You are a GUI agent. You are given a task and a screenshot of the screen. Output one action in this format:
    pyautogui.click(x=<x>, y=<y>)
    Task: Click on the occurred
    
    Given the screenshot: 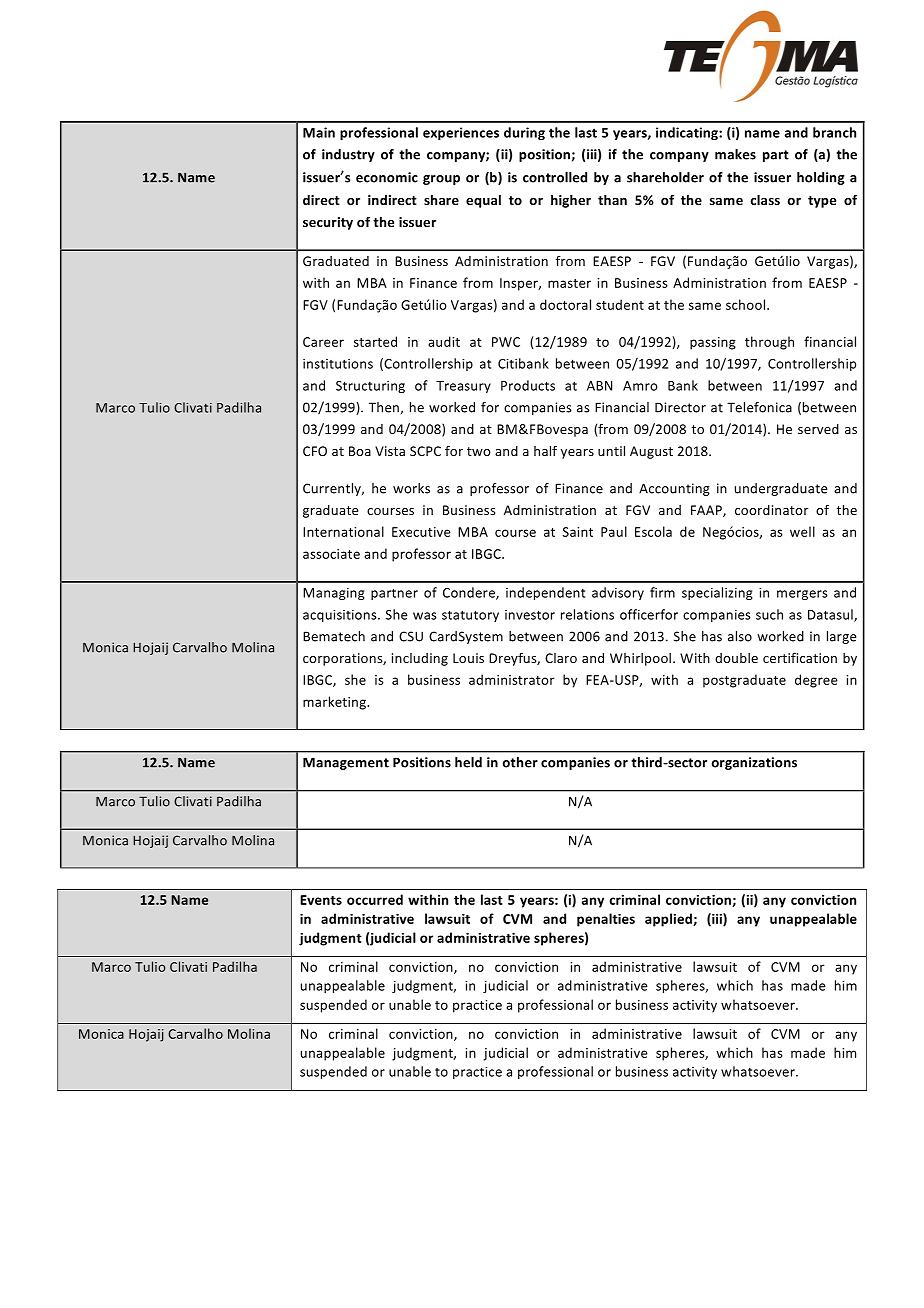 What is the action you would take?
    pyautogui.click(x=375, y=899)
